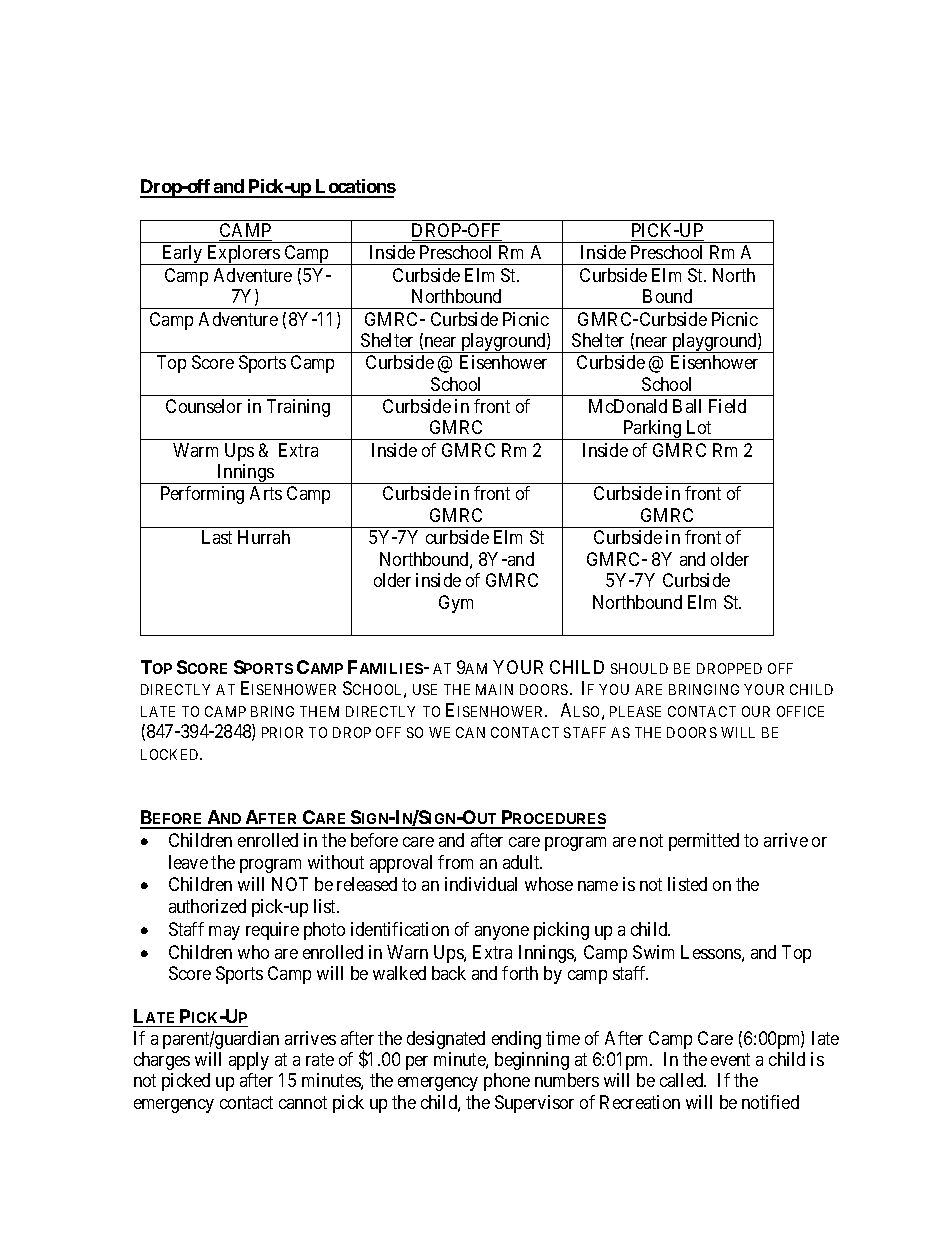 The height and width of the image is (1233, 952). I want to click on leave, so click(188, 862).
